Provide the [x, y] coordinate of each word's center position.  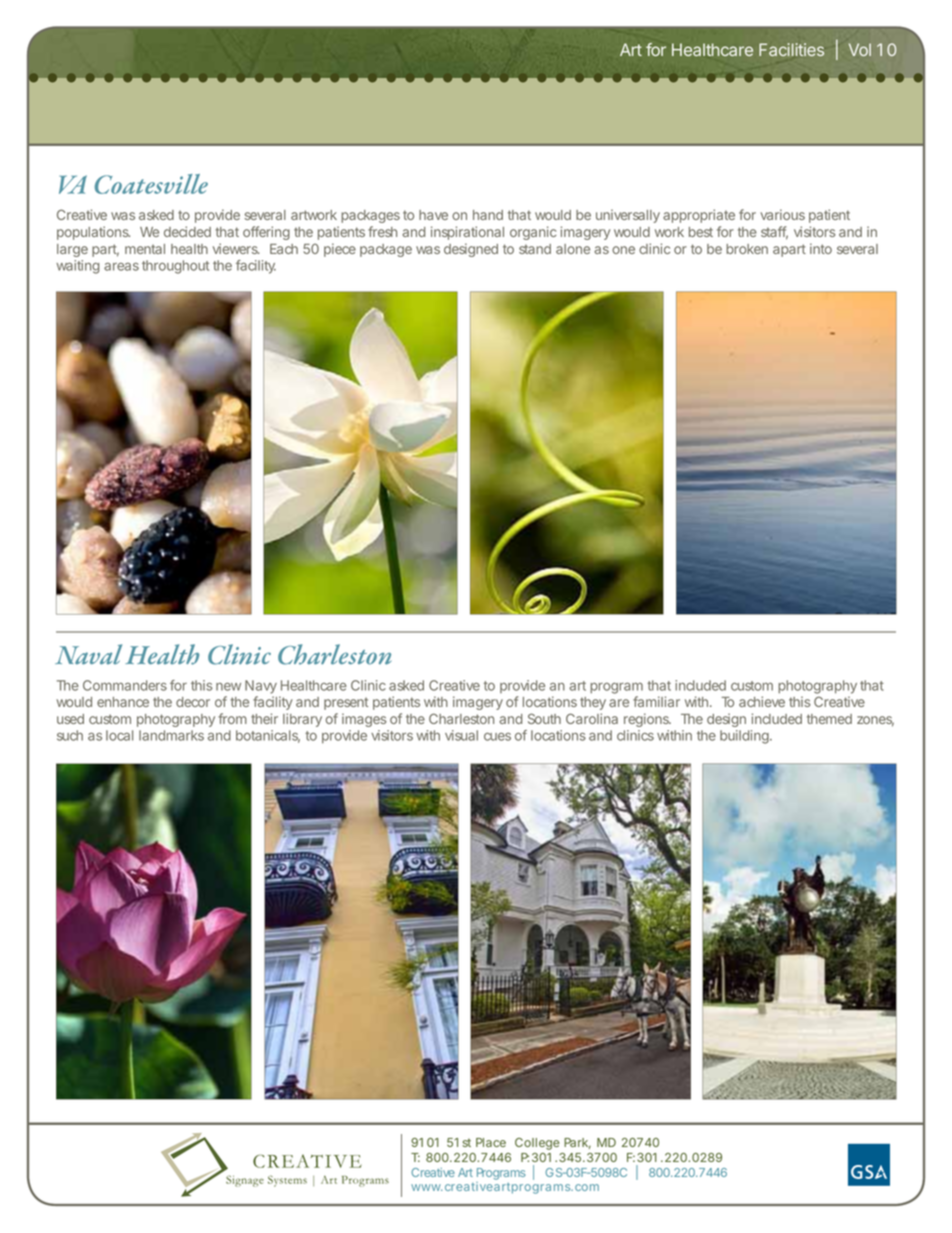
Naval [88, 654]
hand [488, 215]
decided [187, 231]
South [544, 718]
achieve [762, 701]
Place [491, 1142]
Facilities [791, 49]
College [537, 1144]
